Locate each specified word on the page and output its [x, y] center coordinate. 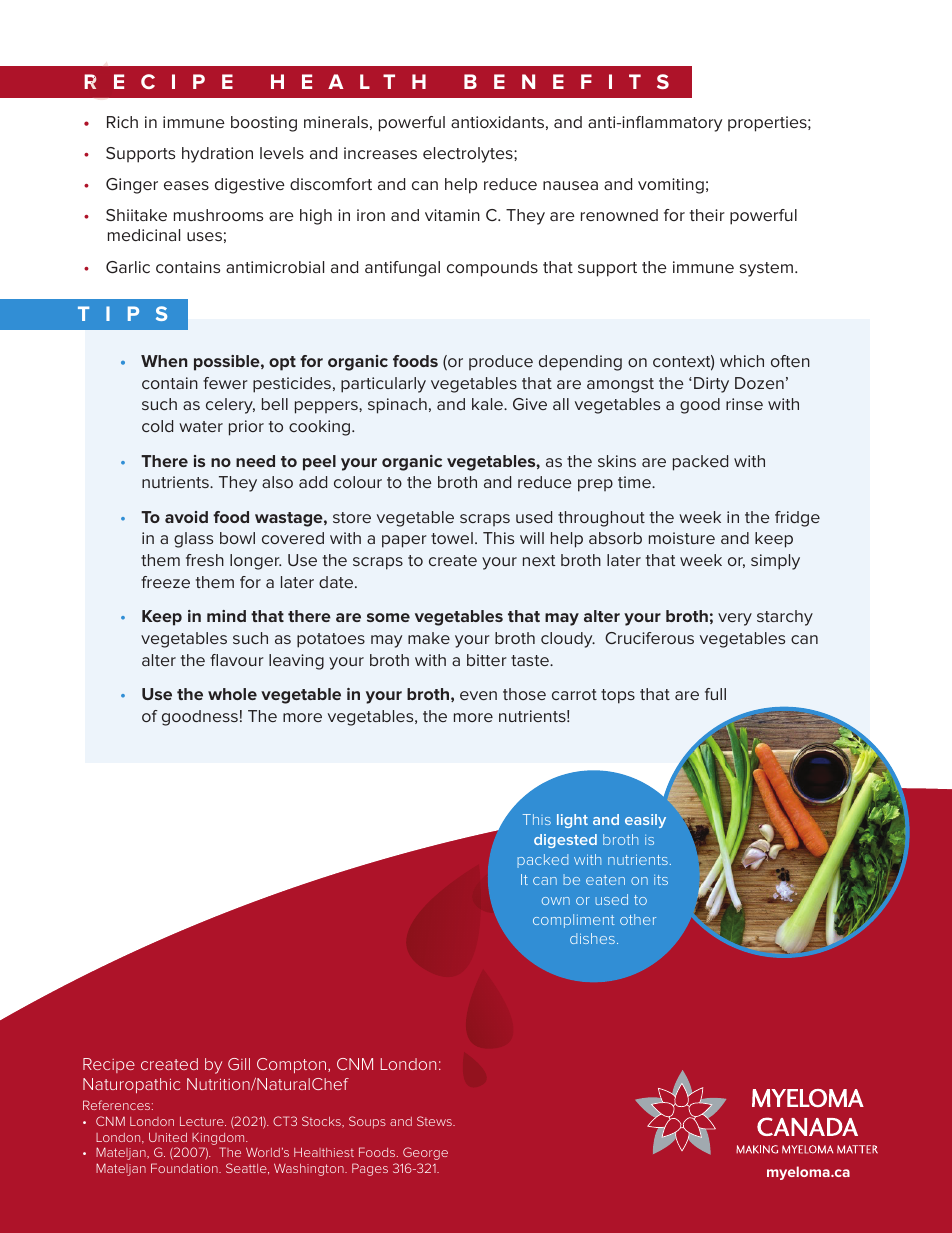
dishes [592, 938]
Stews [435, 1121]
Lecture [203, 1121]
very [735, 619]
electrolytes [469, 155]
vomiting [671, 186]
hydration [217, 155]
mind [226, 616]
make [429, 638]
